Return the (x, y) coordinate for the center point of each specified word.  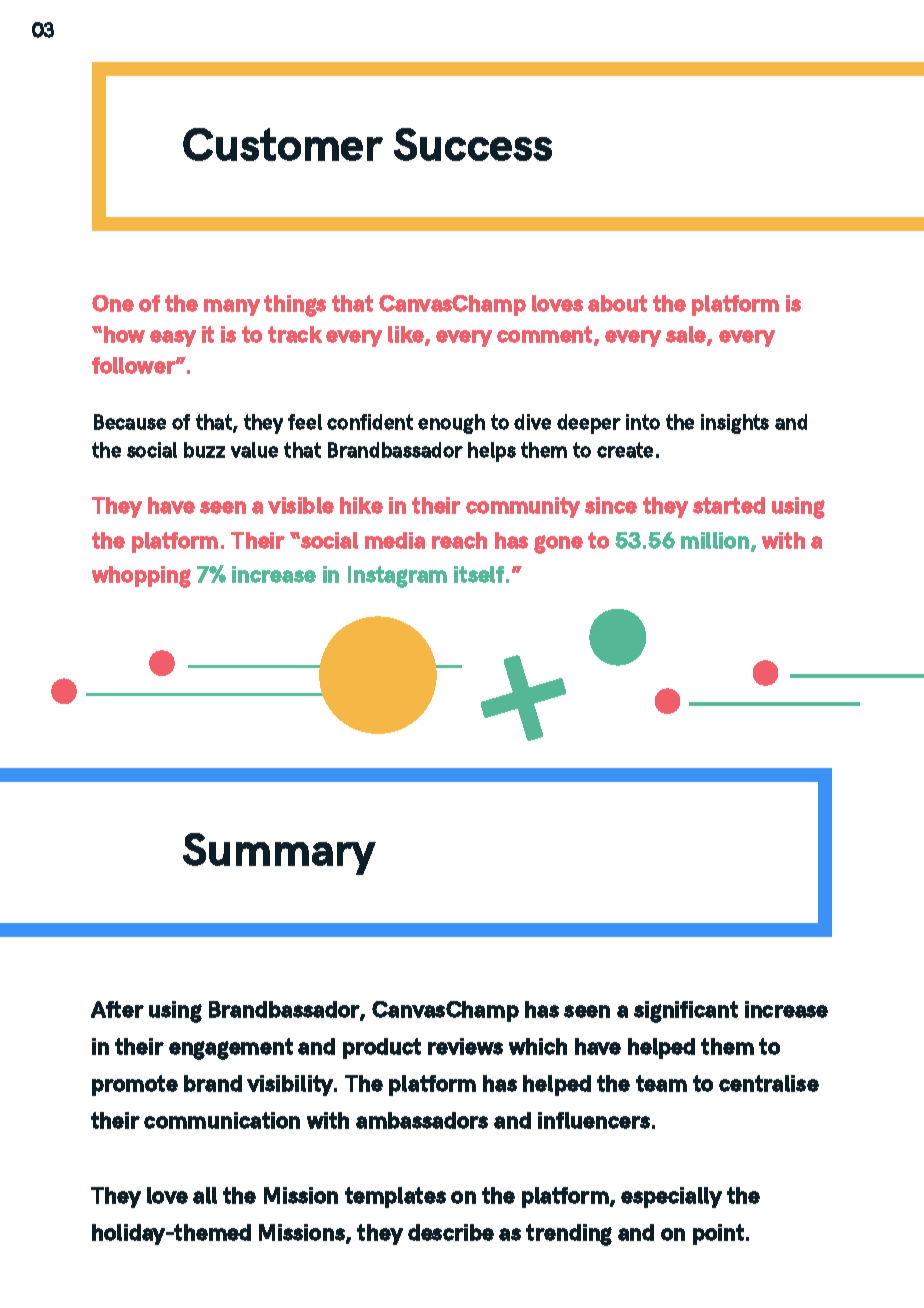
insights (735, 424)
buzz (204, 450)
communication (222, 1120)
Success (473, 144)
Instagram (397, 577)
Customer (283, 144)
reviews (465, 1046)
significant (686, 1012)
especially (671, 1197)
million (715, 540)
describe (451, 1232)
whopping (141, 577)
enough (451, 424)
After (117, 1009)
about (617, 303)
